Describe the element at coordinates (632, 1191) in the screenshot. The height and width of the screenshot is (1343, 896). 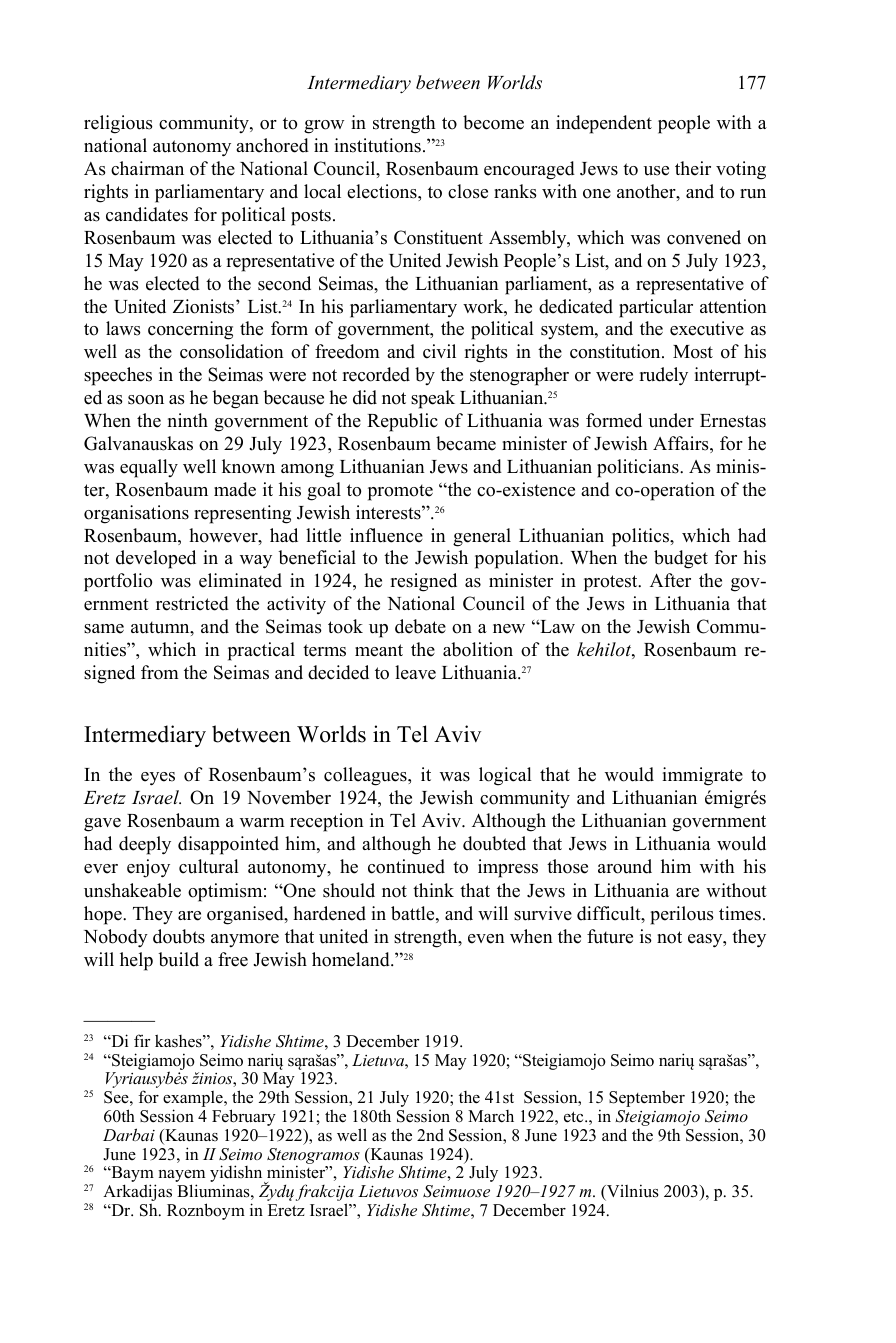
I see `Vilnius` at that location.
